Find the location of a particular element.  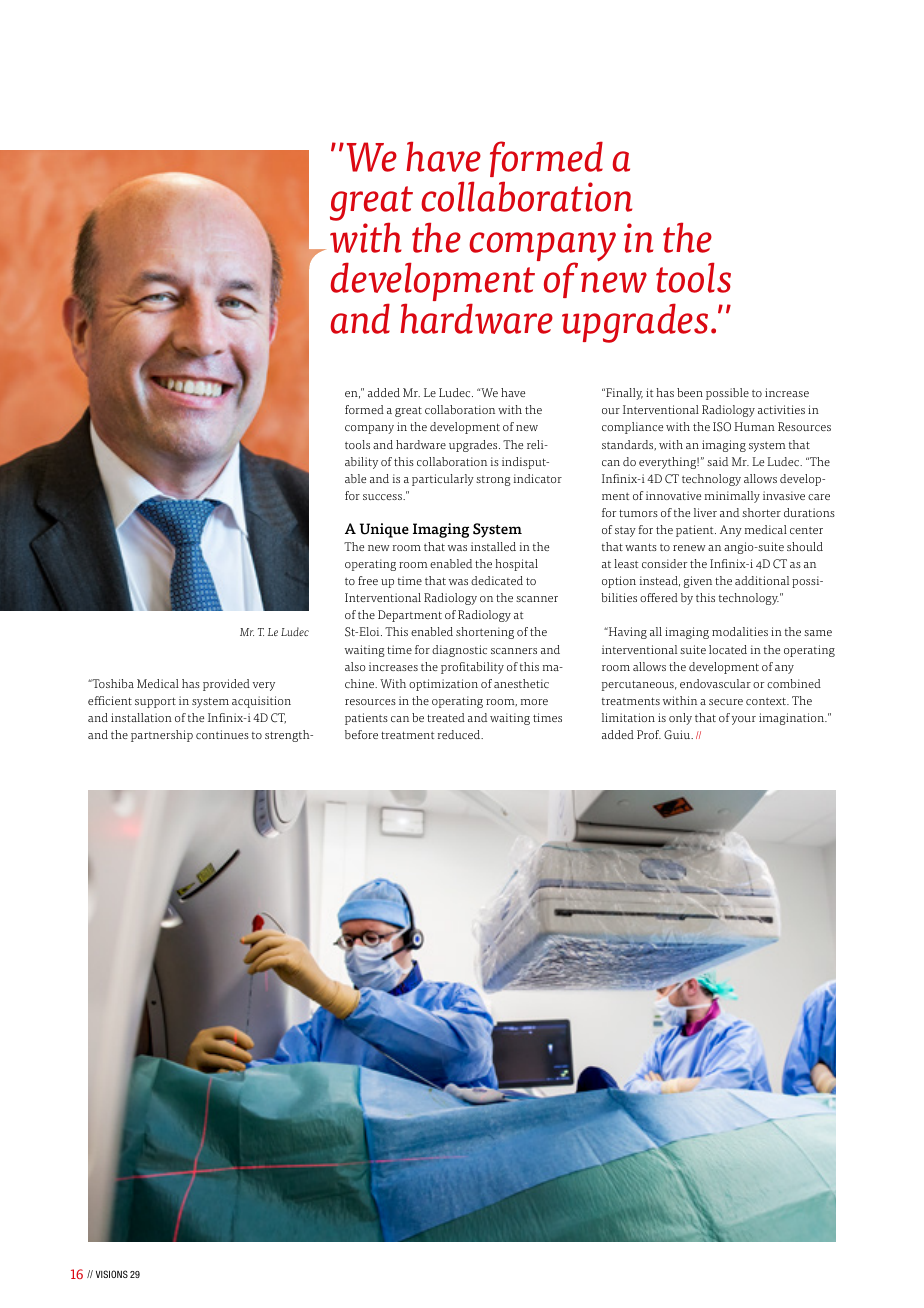

before is located at coordinates (361, 734).
